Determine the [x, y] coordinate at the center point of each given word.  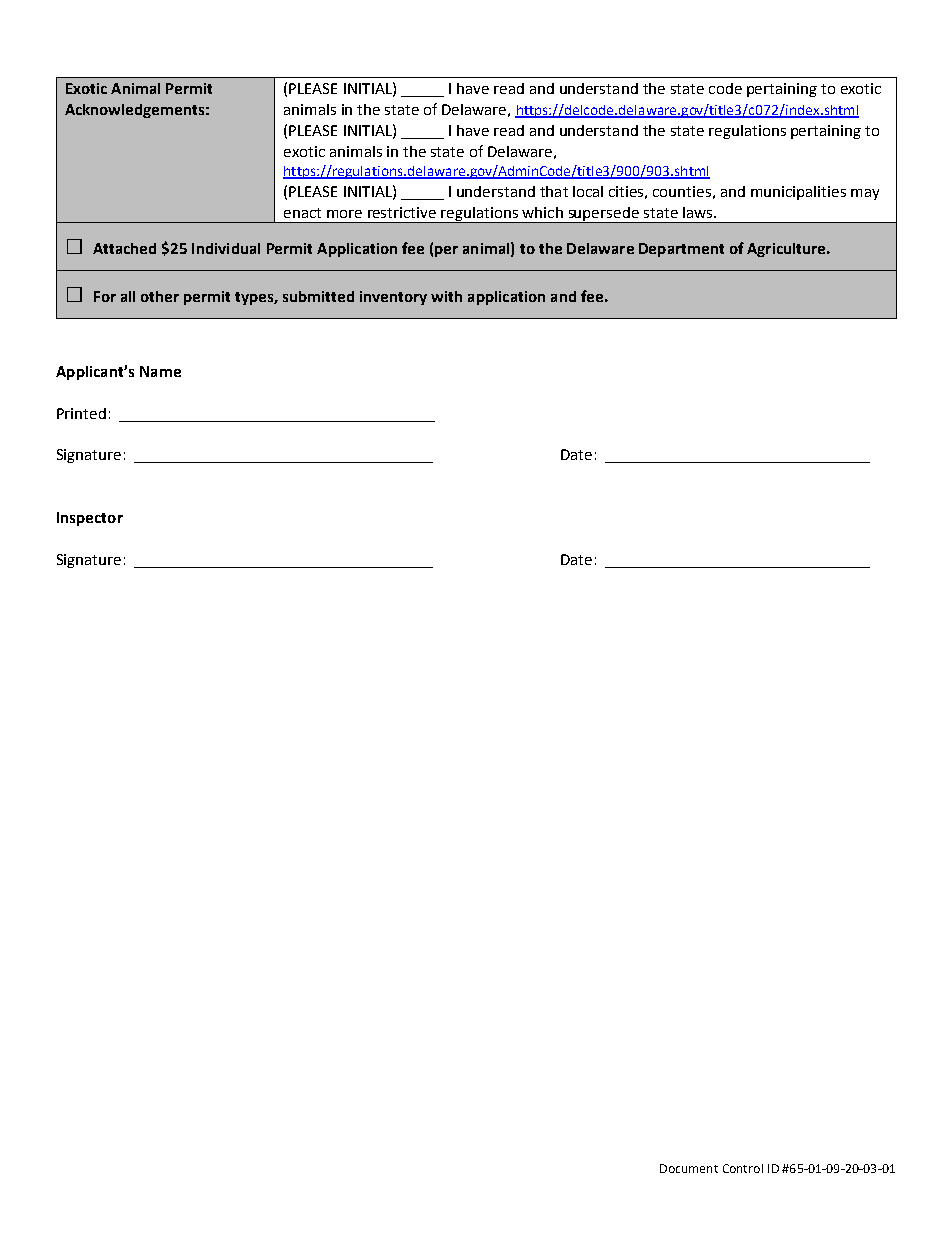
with [446, 296]
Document [689, 1168]
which [542, 212]
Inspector [90, 519]
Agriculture [787, 250]
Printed [81, 413]
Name [160, 371]
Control [743, 1168]
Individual [226, 248]
